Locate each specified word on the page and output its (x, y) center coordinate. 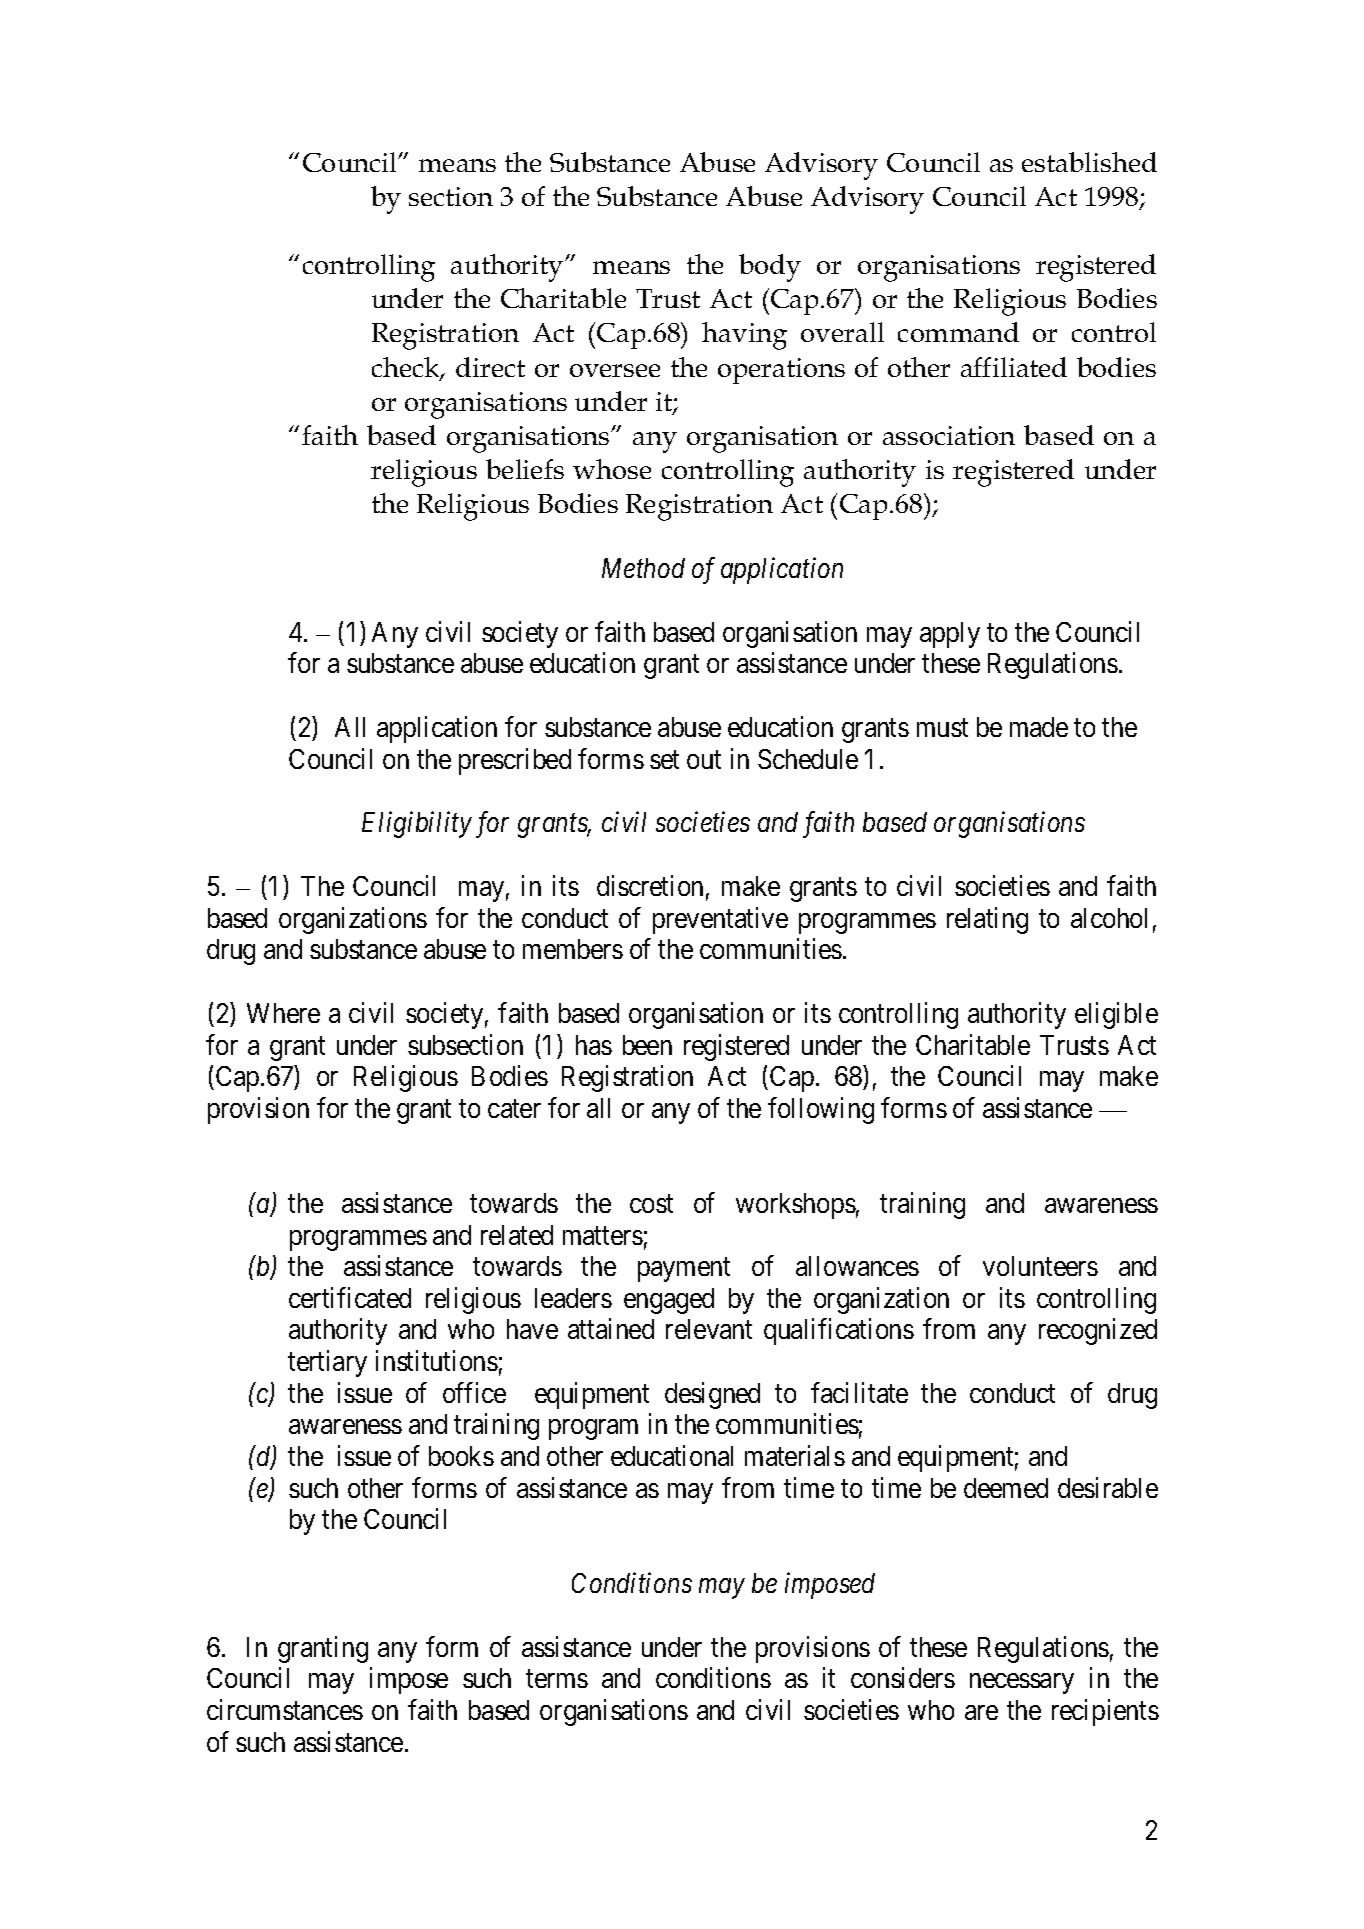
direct (490, 367)
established (1089, 162)
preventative (720, 920)
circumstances (285, 1709)
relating (987, 920)
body (770, 268)
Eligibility (417, 825)
